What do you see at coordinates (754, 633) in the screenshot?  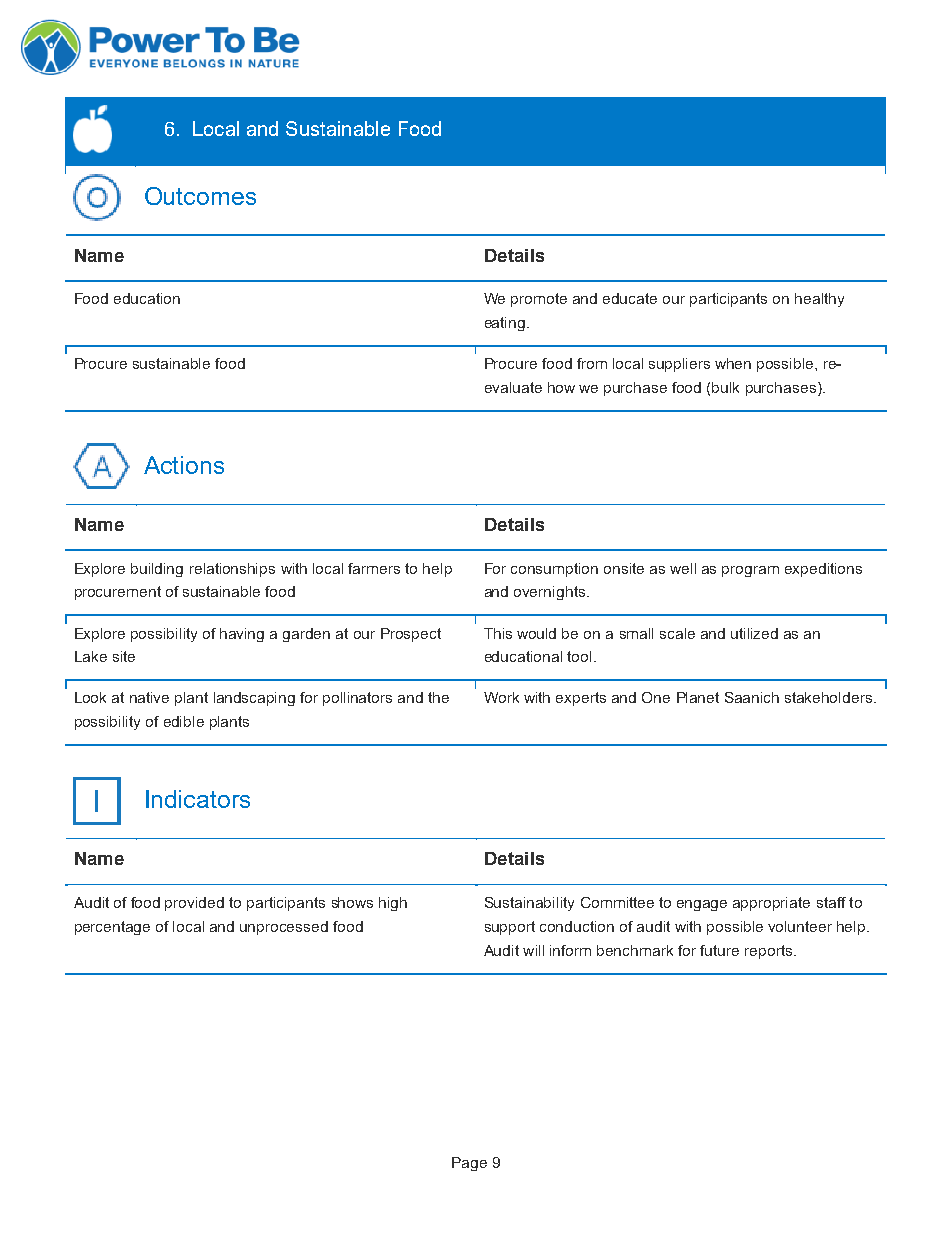 I see `utilized` at bounding box center [754, 633].
